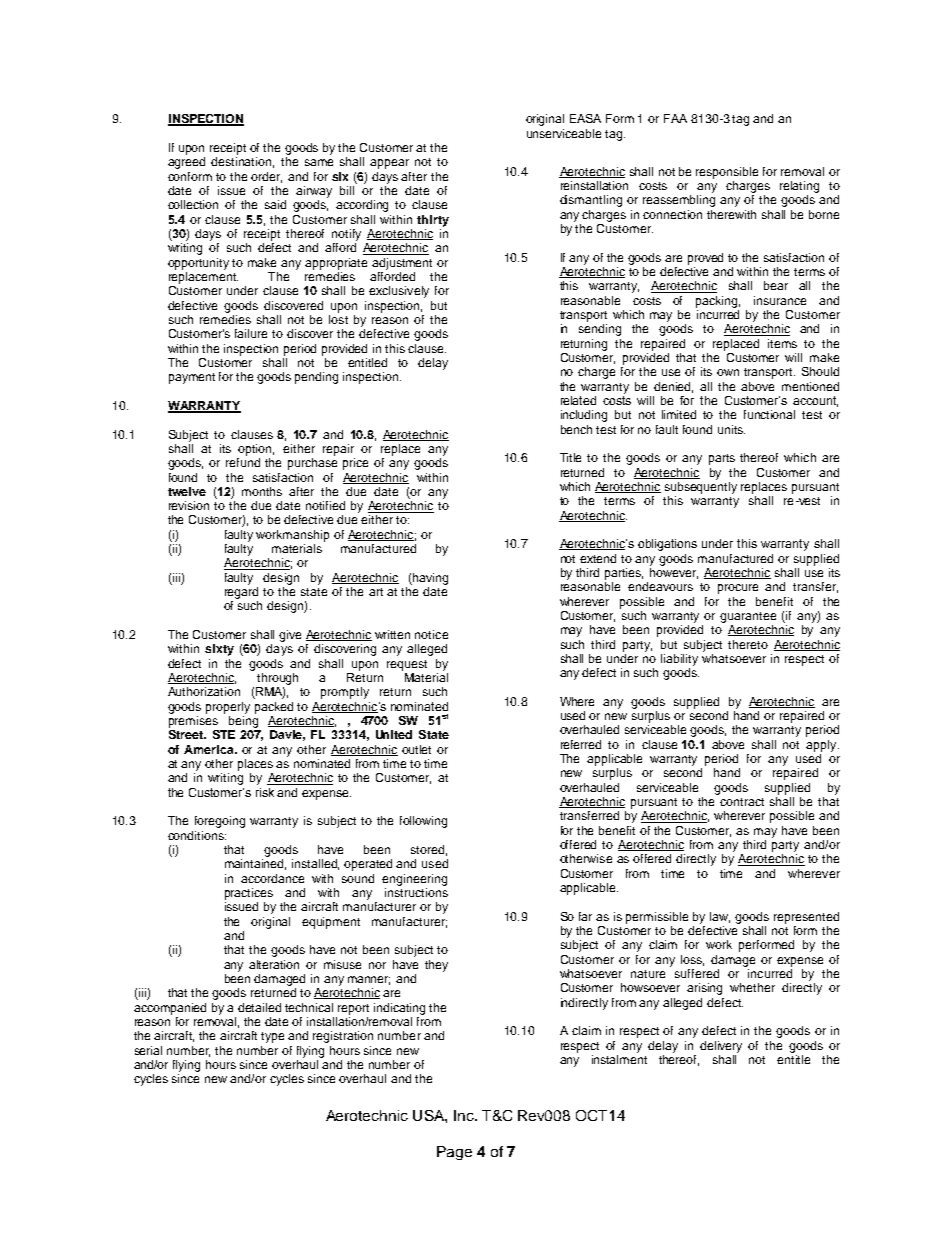 Image resolution: width=952 pixels, height=1233 pixels. What do you see at coordinates (598, 558) in the document?
I see `extend` at bounding box center [598, 558].
